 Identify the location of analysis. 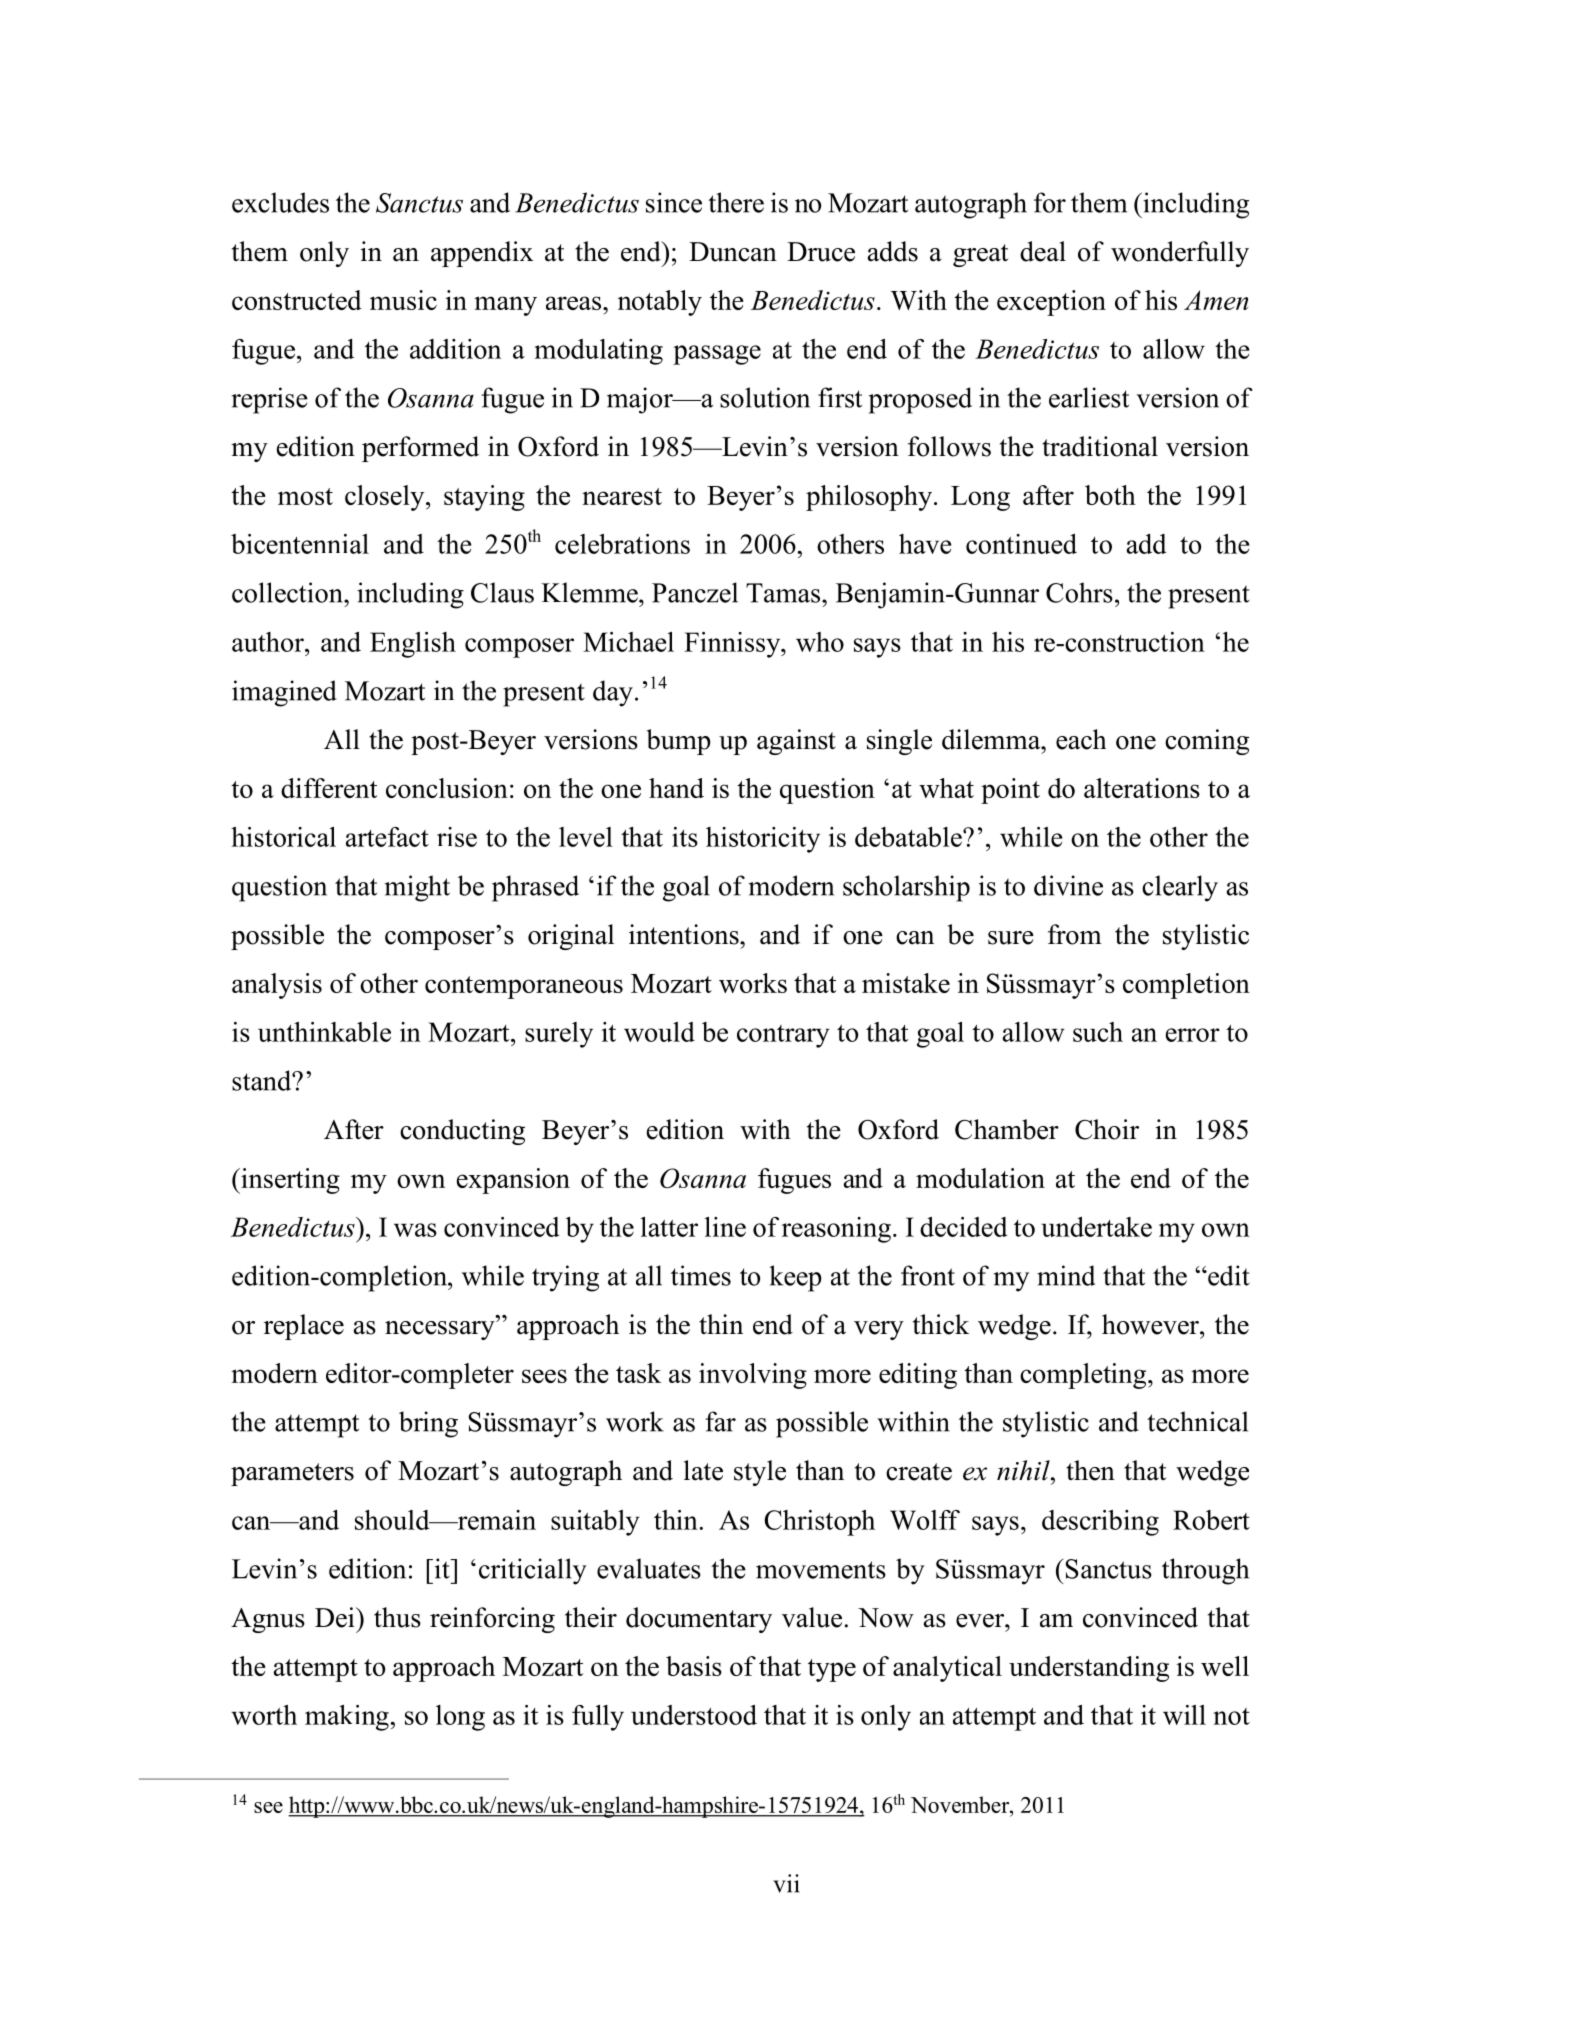
(277, 986).
